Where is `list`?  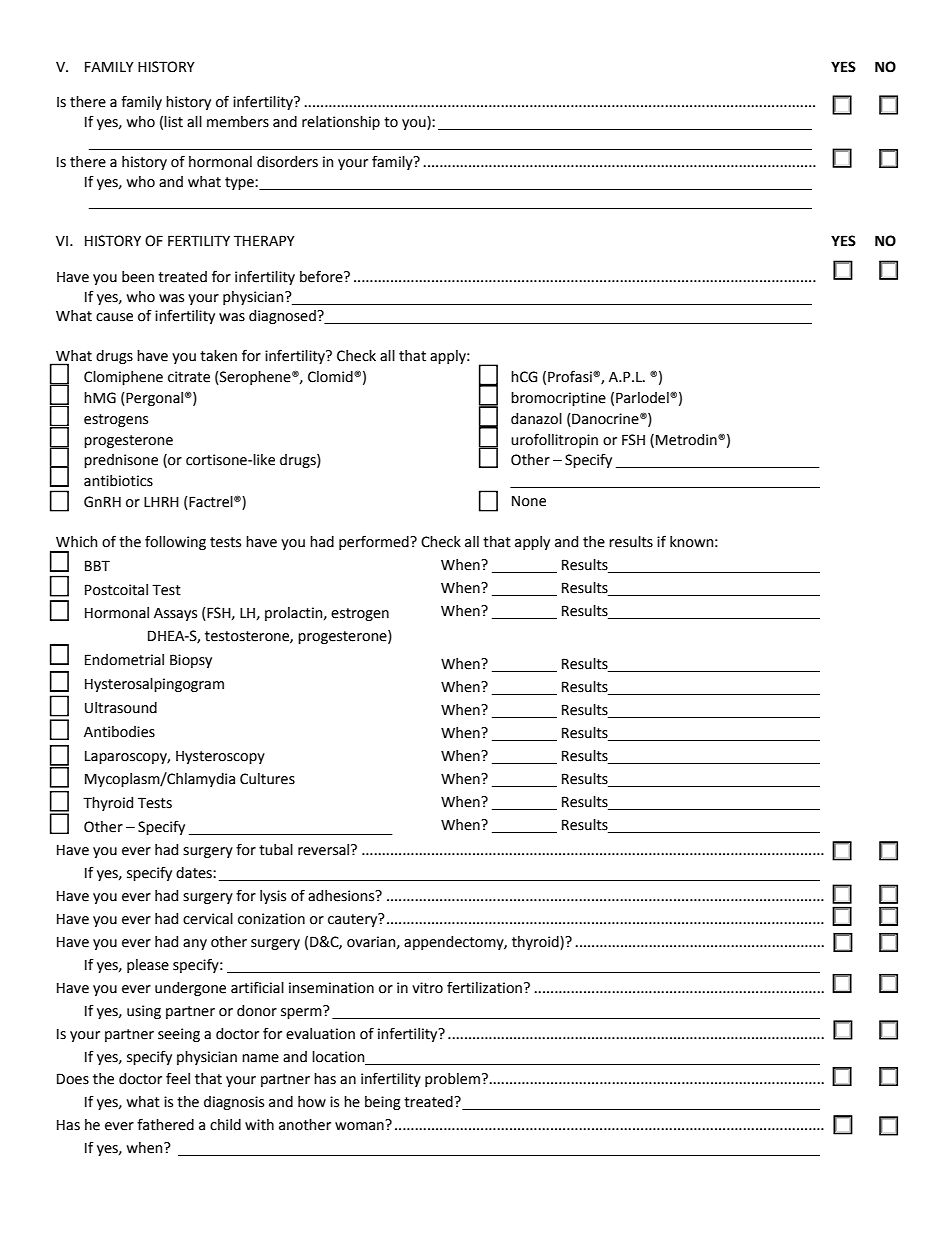 list is located at coordinates (173, 122).
